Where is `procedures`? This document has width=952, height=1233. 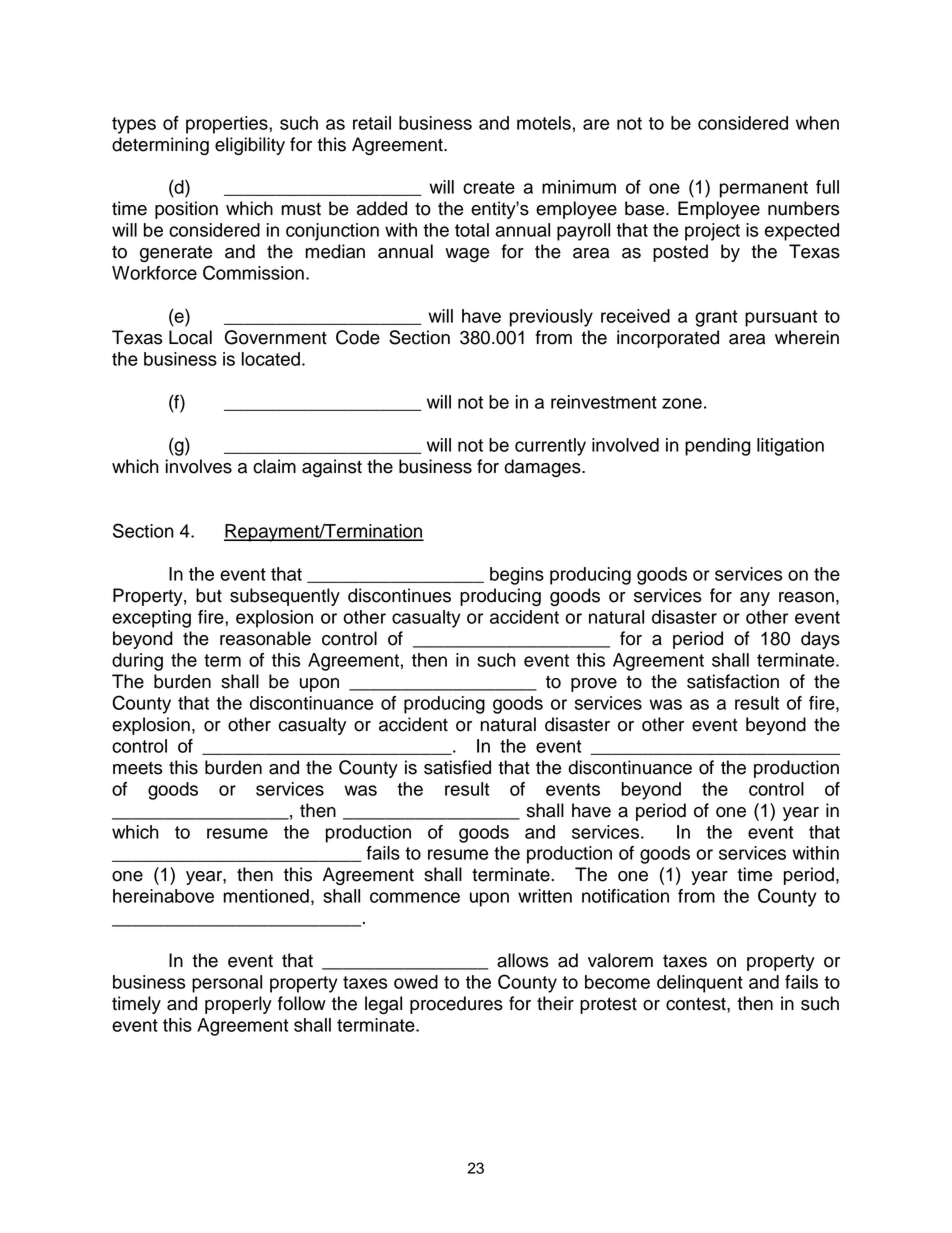
procedures is located at coordinates (456, 1005).
